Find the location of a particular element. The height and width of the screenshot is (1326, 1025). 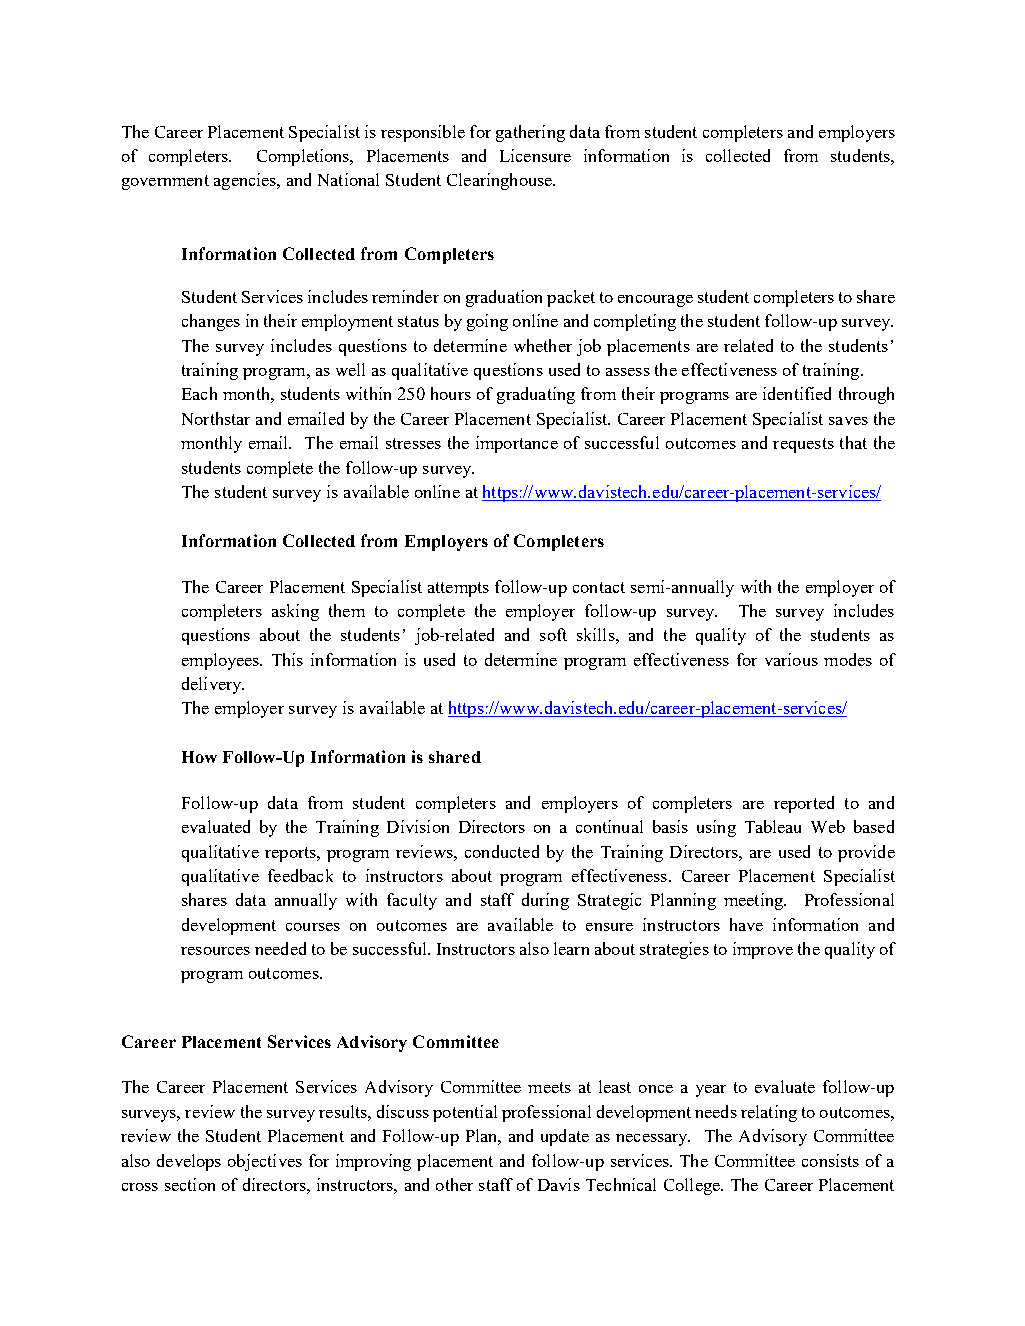

importance is located at coordinates (517, 444).
